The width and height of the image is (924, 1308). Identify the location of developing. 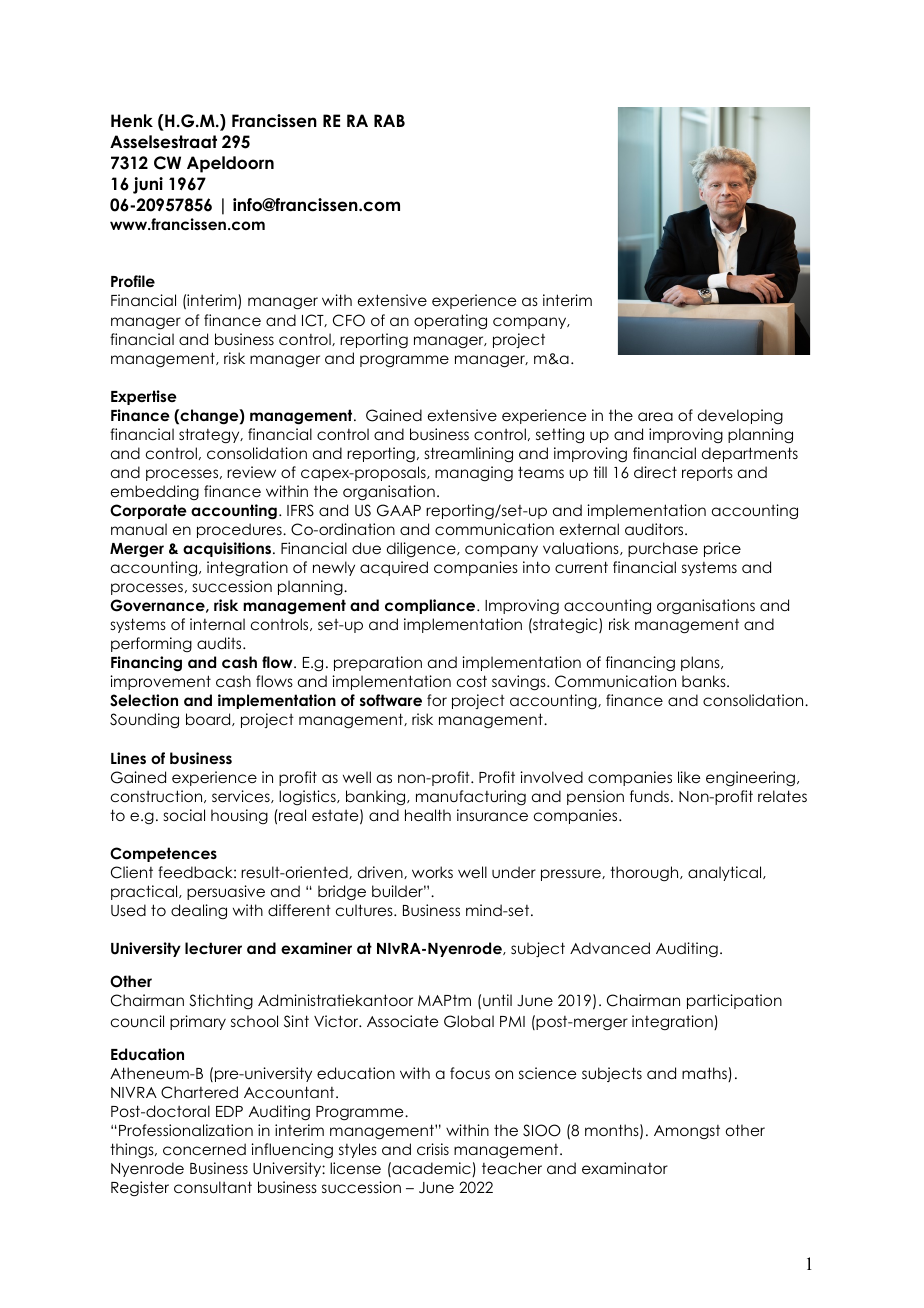
(740, 416).
